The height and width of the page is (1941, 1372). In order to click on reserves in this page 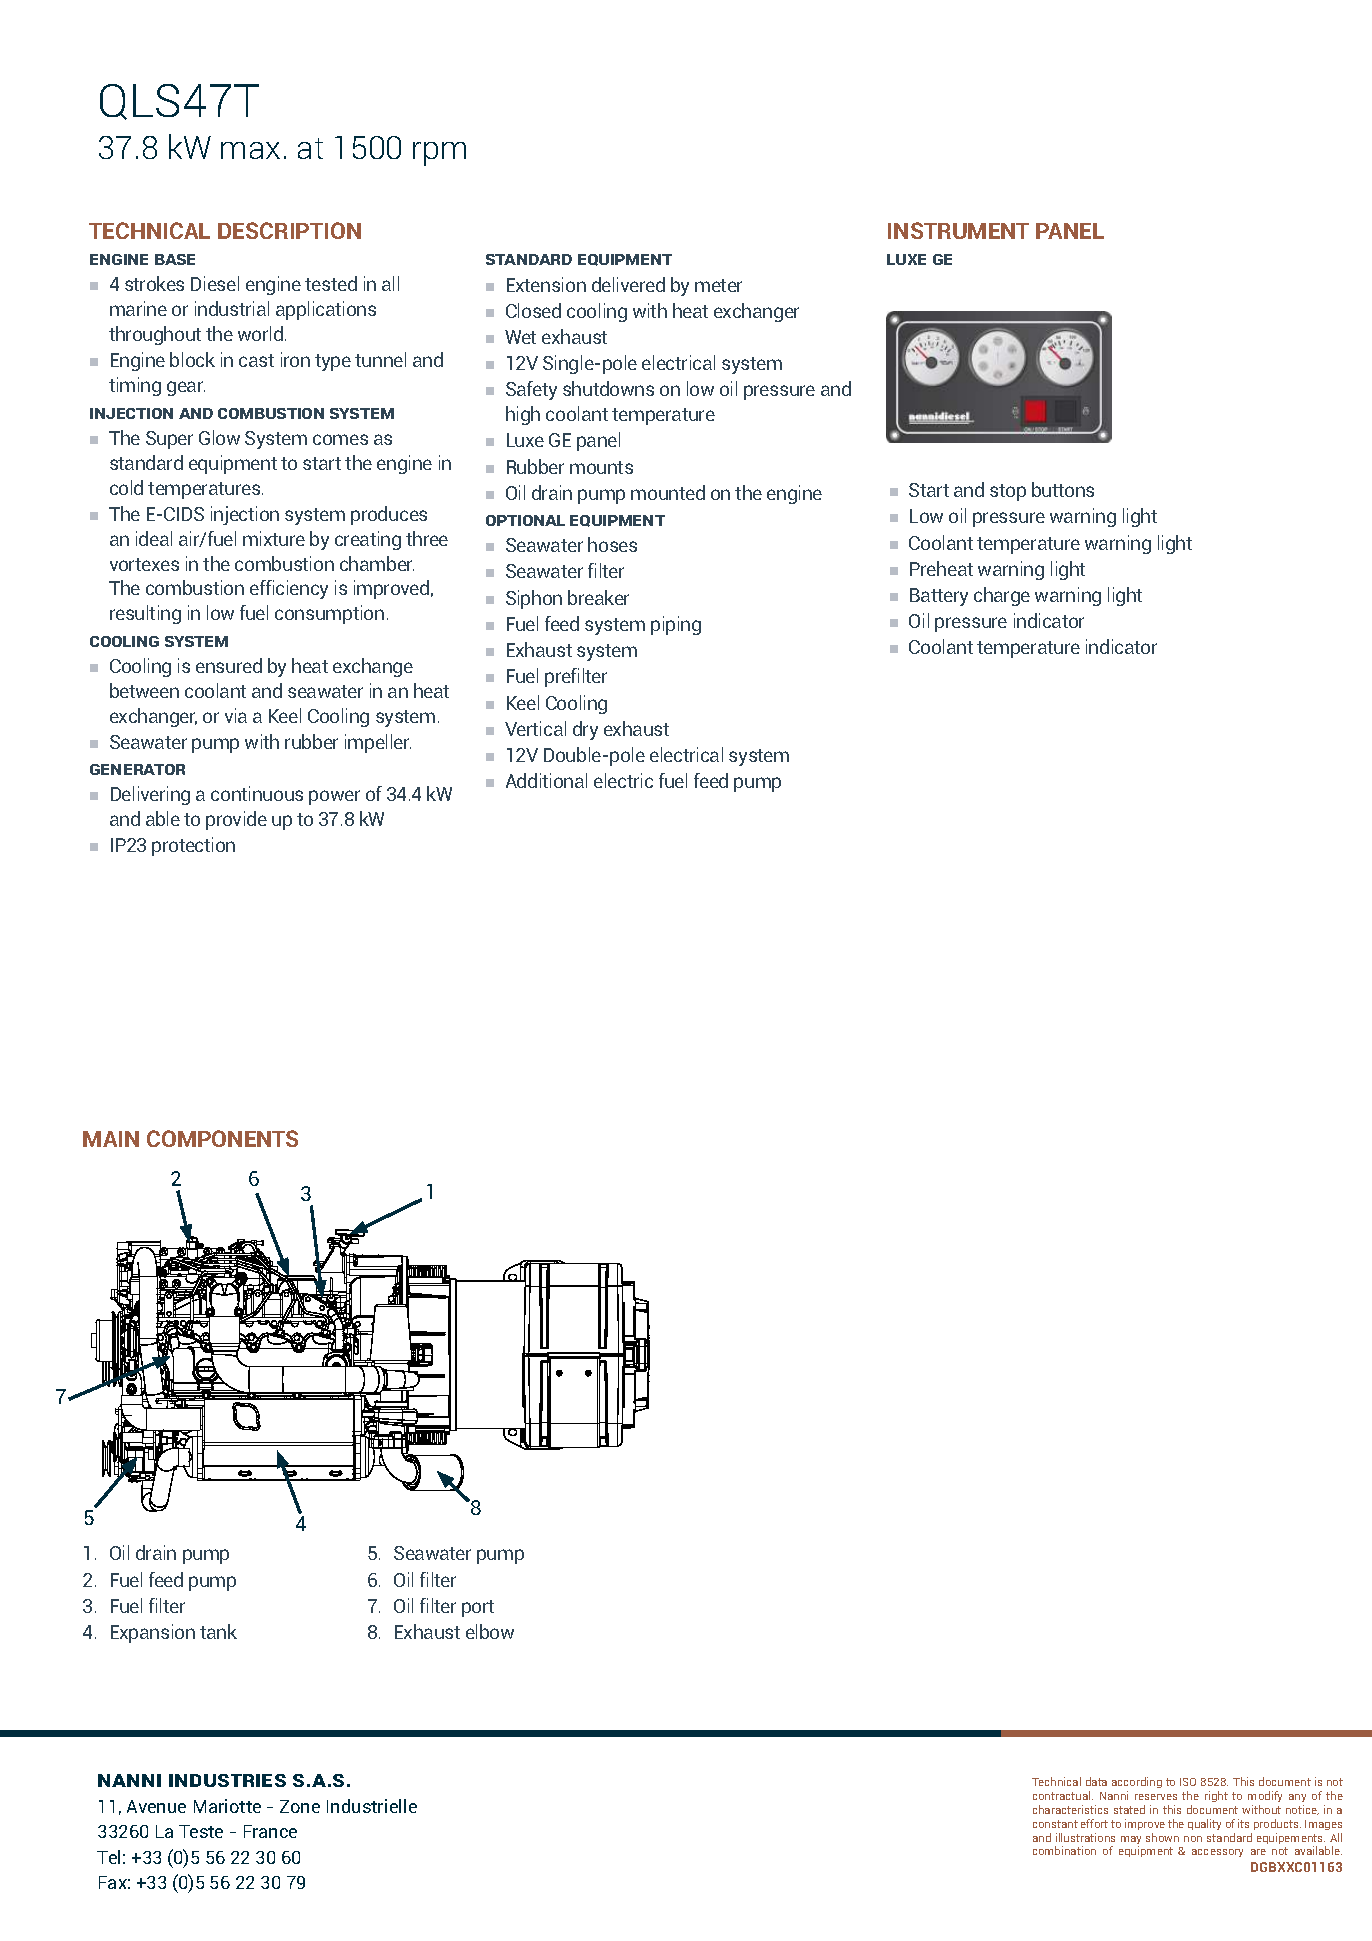, I will do `click(1156, 1797)`.
